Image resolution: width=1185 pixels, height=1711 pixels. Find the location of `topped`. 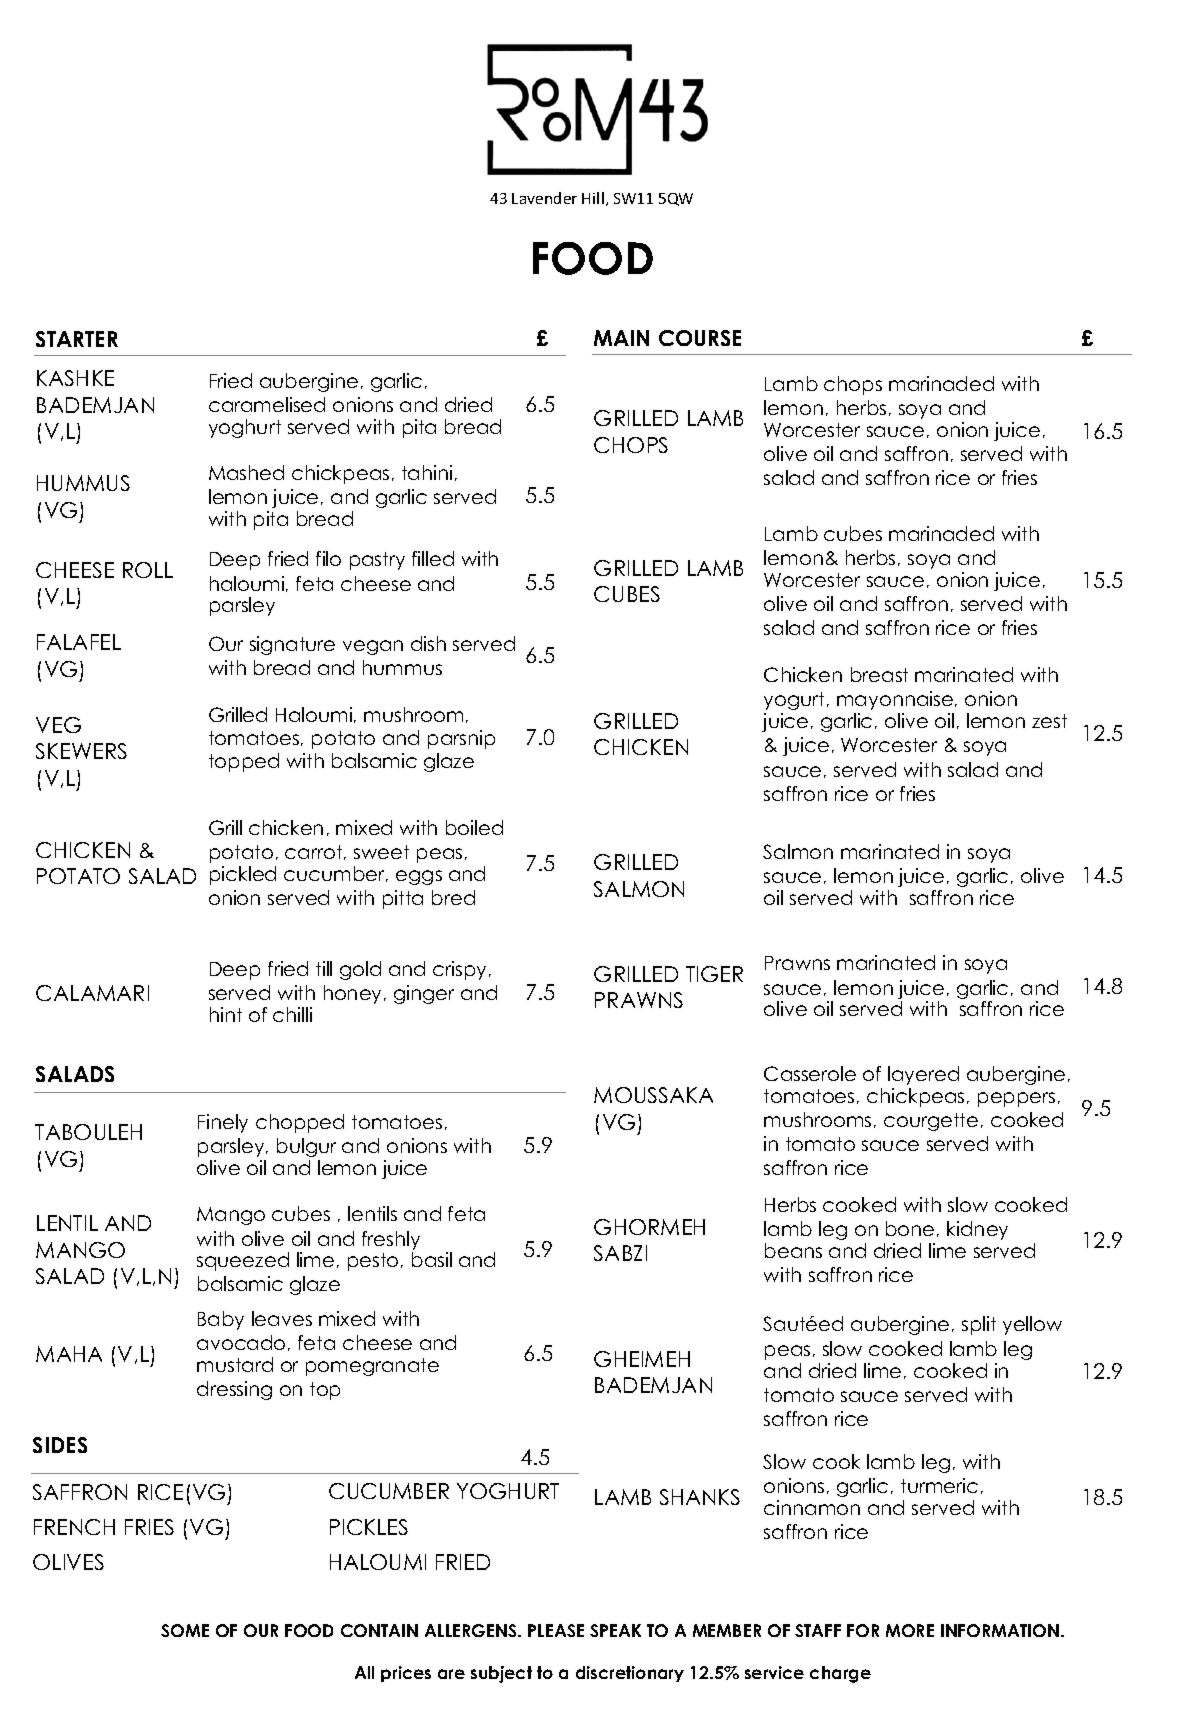

topped is located at coordinates (244, 762).
